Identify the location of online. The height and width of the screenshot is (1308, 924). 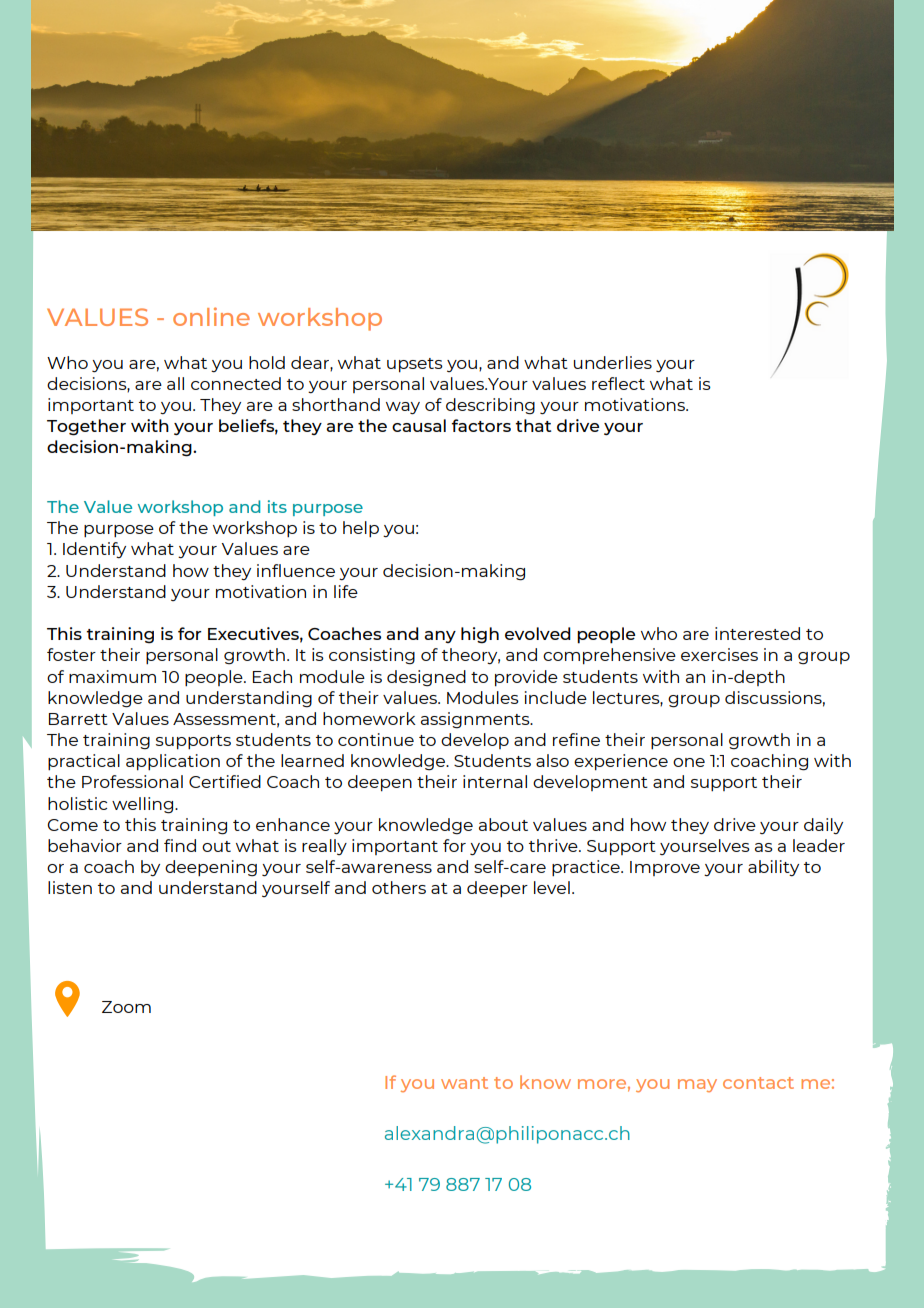
(211, 316).
